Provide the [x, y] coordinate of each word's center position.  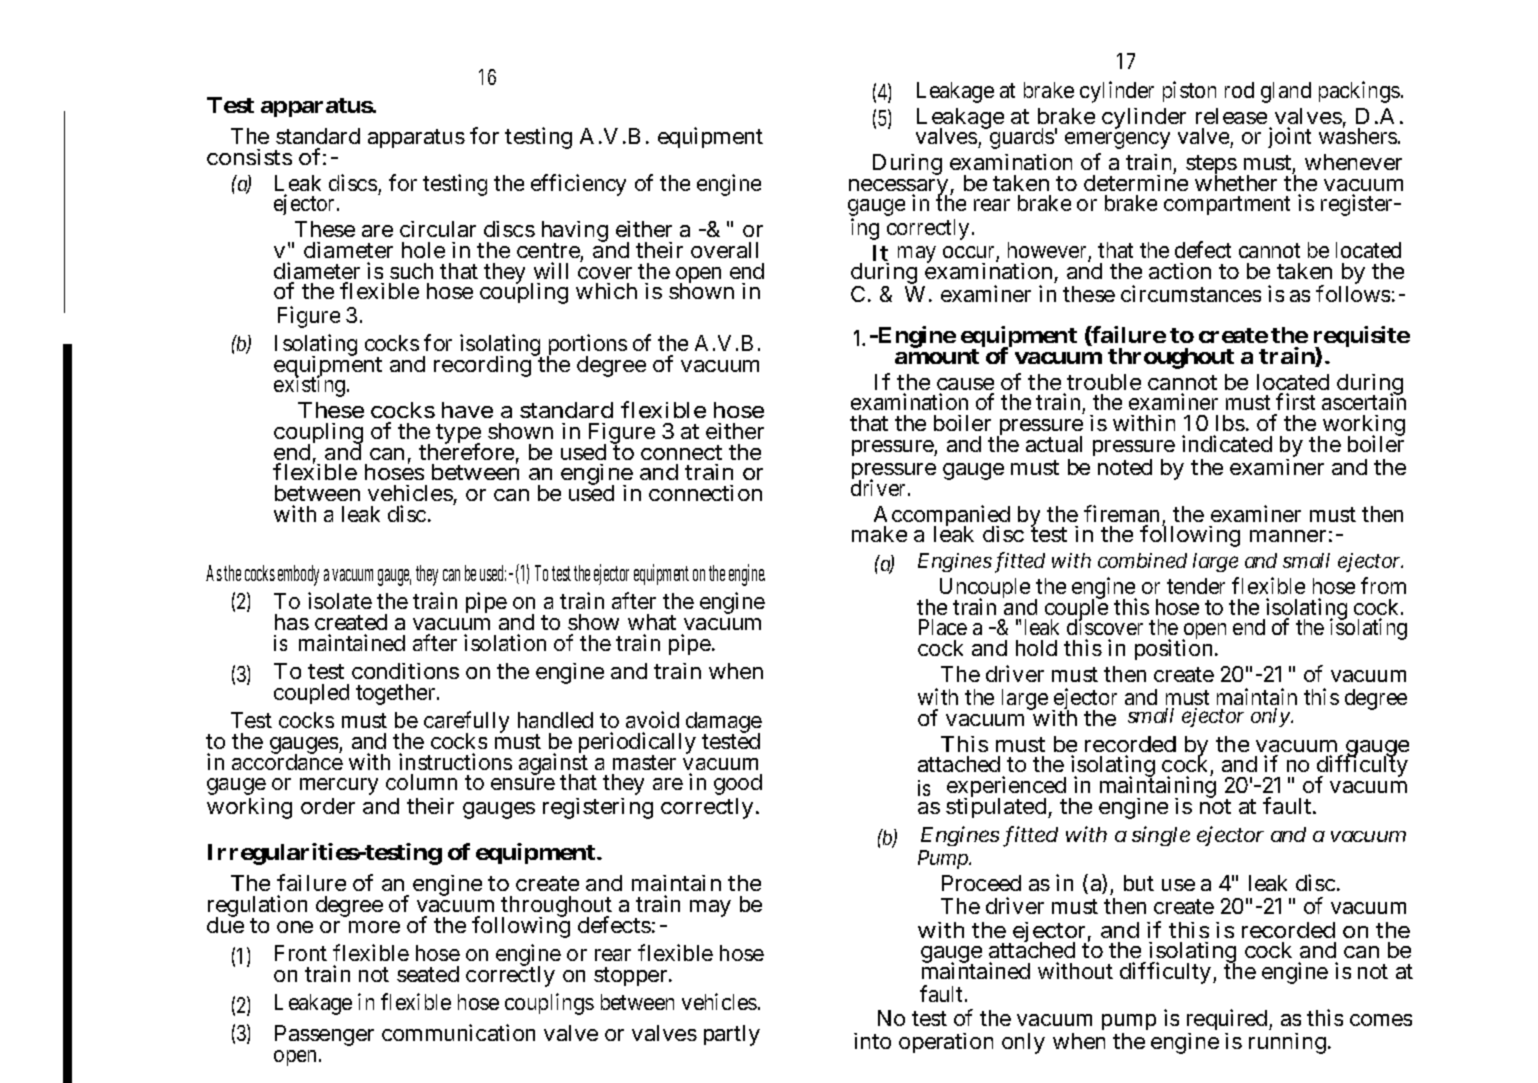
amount [937, 356]
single [1161, 836]
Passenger [324, 1035]
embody [298, 575]
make [879, 534]
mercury [339, 786]
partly [732, 1035]
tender [1196, 586]
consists [249, 157]
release [1231, 116]
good [738, 784]
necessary [900, 189]
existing [311, 386]
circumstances [1191, 293]
